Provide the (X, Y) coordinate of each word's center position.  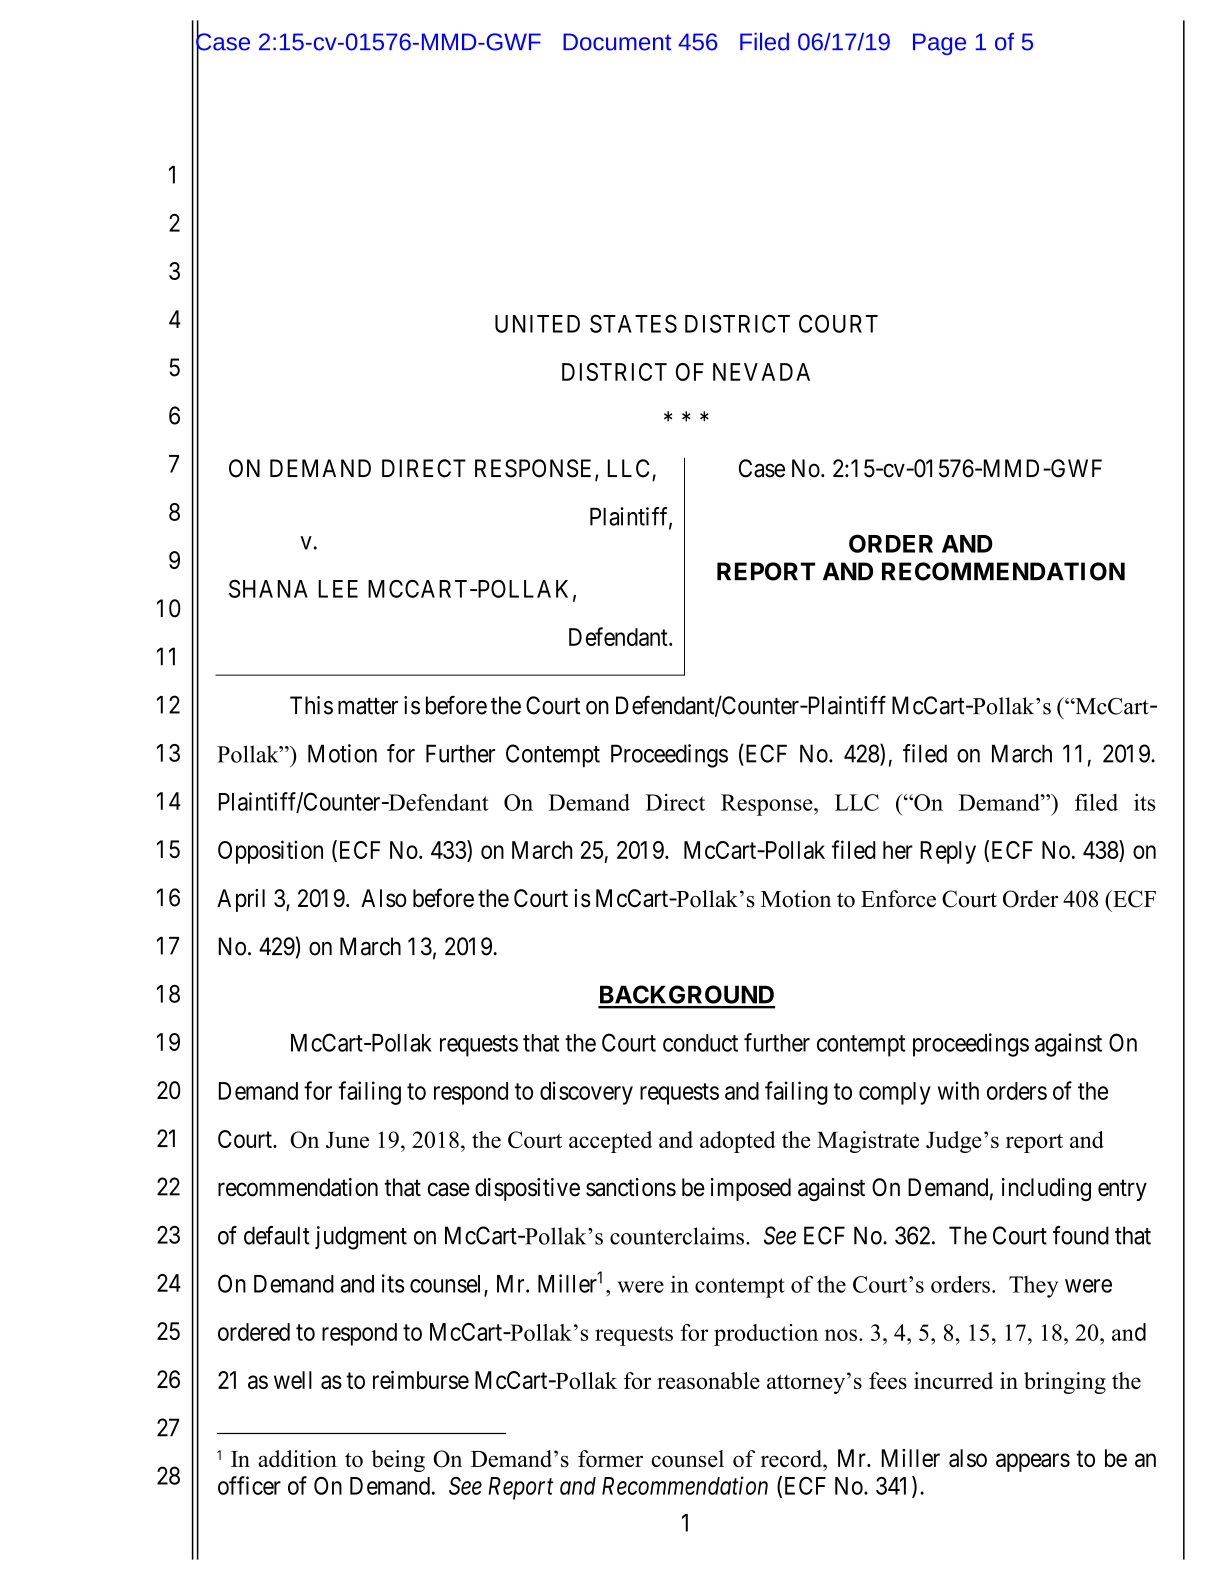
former (610, 1458)
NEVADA (761, 372)
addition (297, 1458)
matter (368, 706)
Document (617, 42)
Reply (948, 852)
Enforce (898, 899)
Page (939, 44)
